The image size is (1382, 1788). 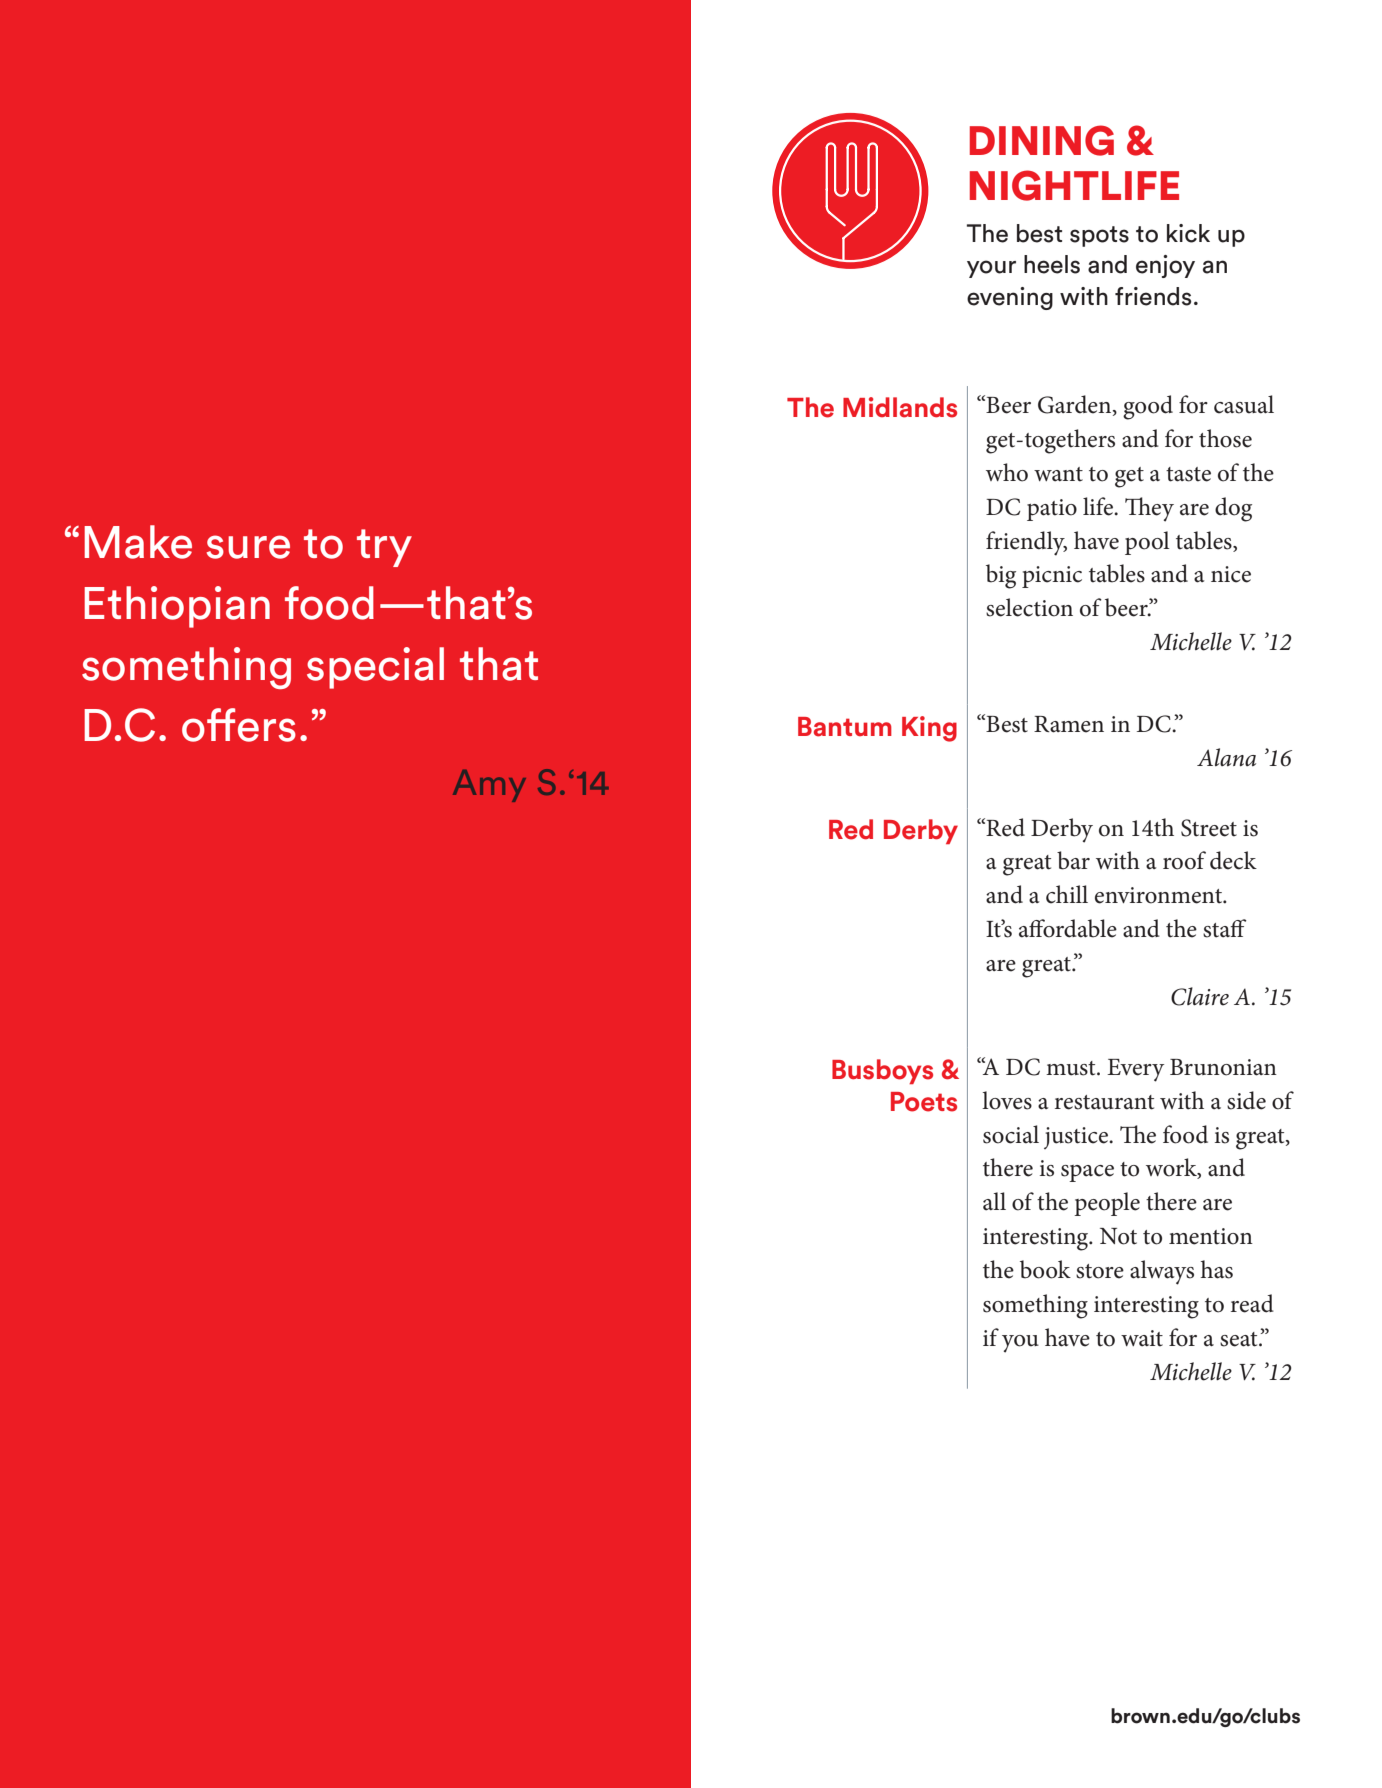 What do you see at coordinates (991, 269) in the screenshot?
I see `your` at bounding box center [991, 269].
